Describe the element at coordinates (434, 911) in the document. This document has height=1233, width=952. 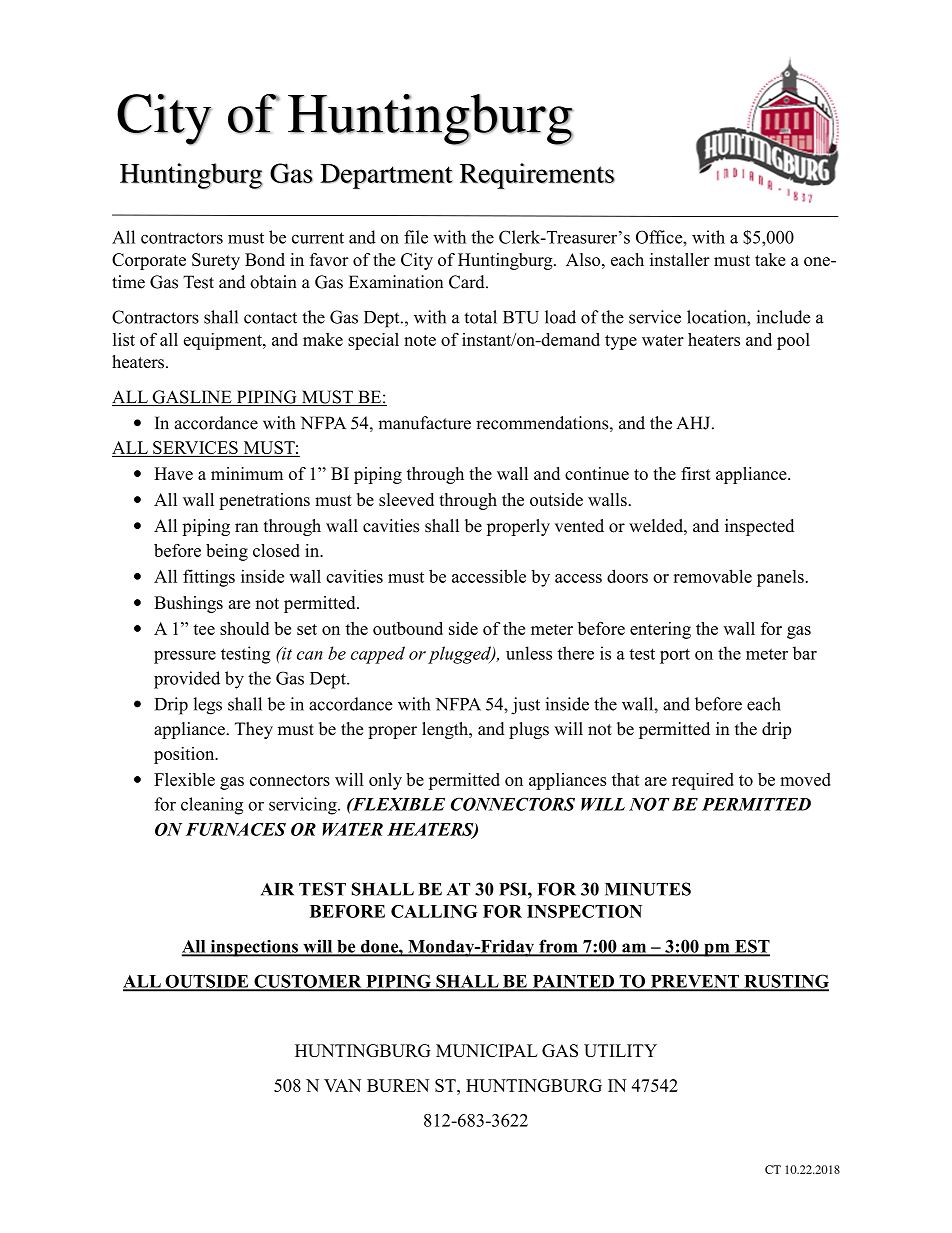
I see `CALLING` at that location.
